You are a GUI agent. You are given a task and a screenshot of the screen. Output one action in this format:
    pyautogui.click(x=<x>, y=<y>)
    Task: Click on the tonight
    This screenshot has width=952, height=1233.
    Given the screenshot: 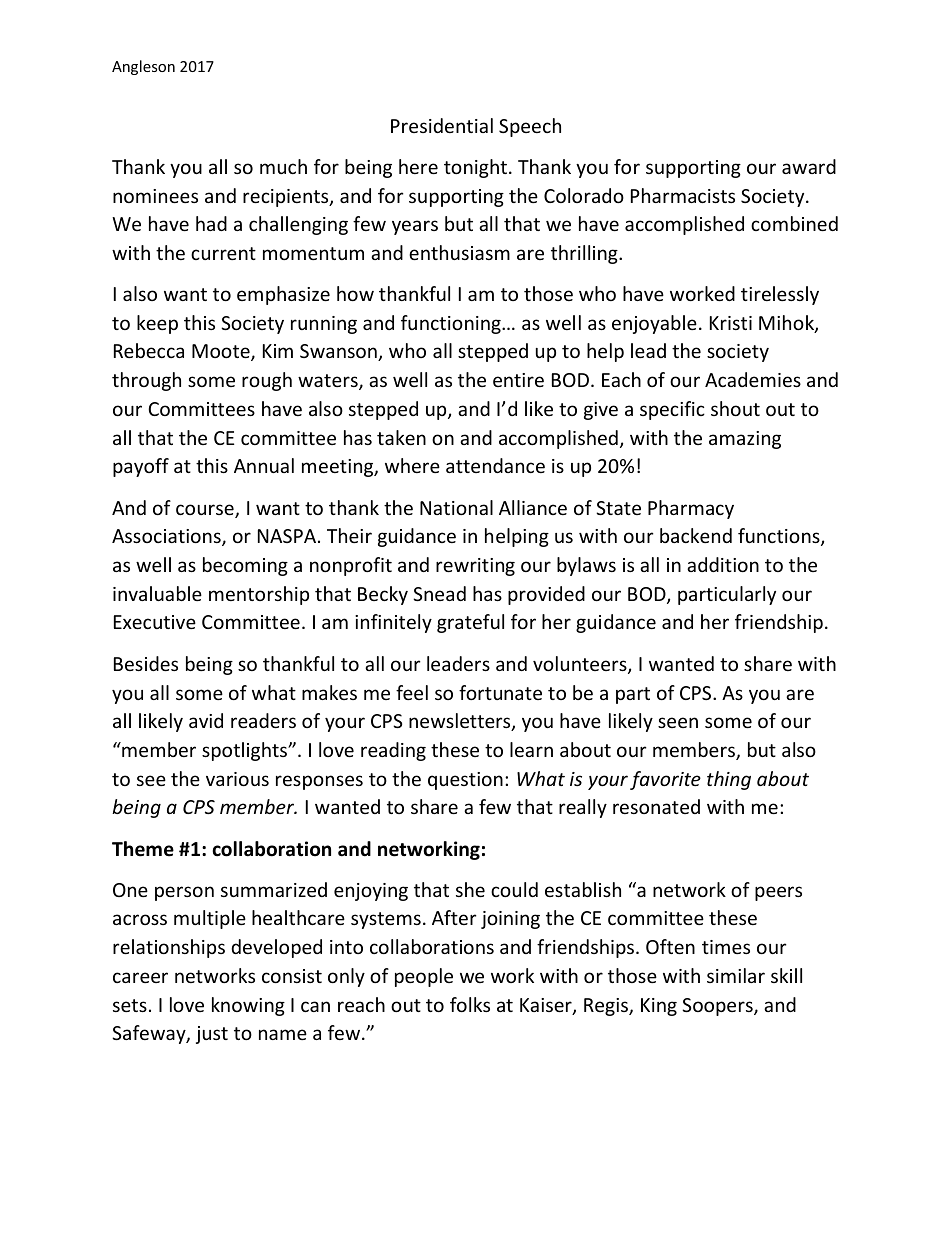 What is the action you would take?
    pyautogui.click(x=475, y=168)
